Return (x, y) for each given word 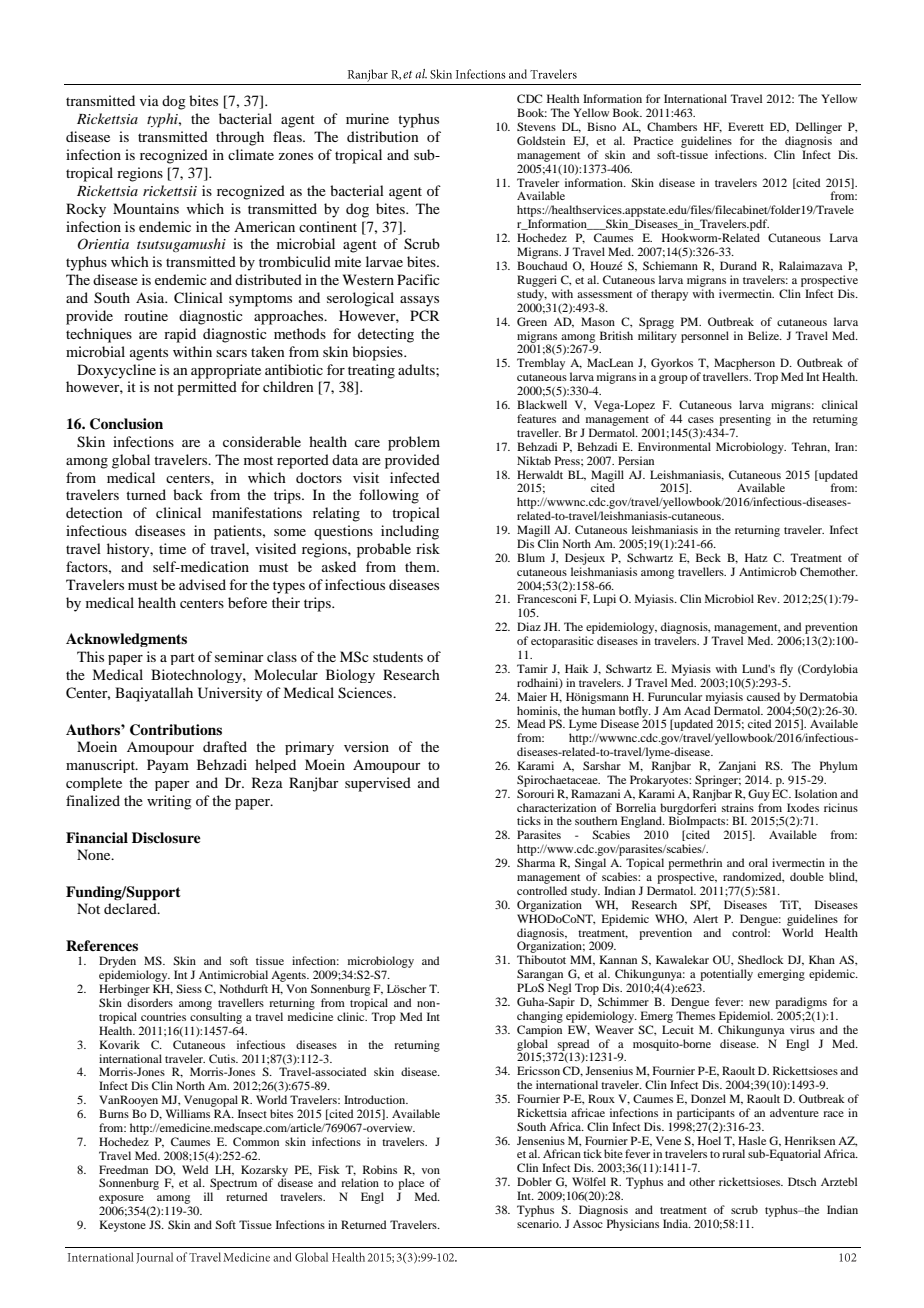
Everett (746, 126)
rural (733, 1153)
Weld (195, 1169)
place (411, 1185)
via (149, 100)
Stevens (536, 126)
